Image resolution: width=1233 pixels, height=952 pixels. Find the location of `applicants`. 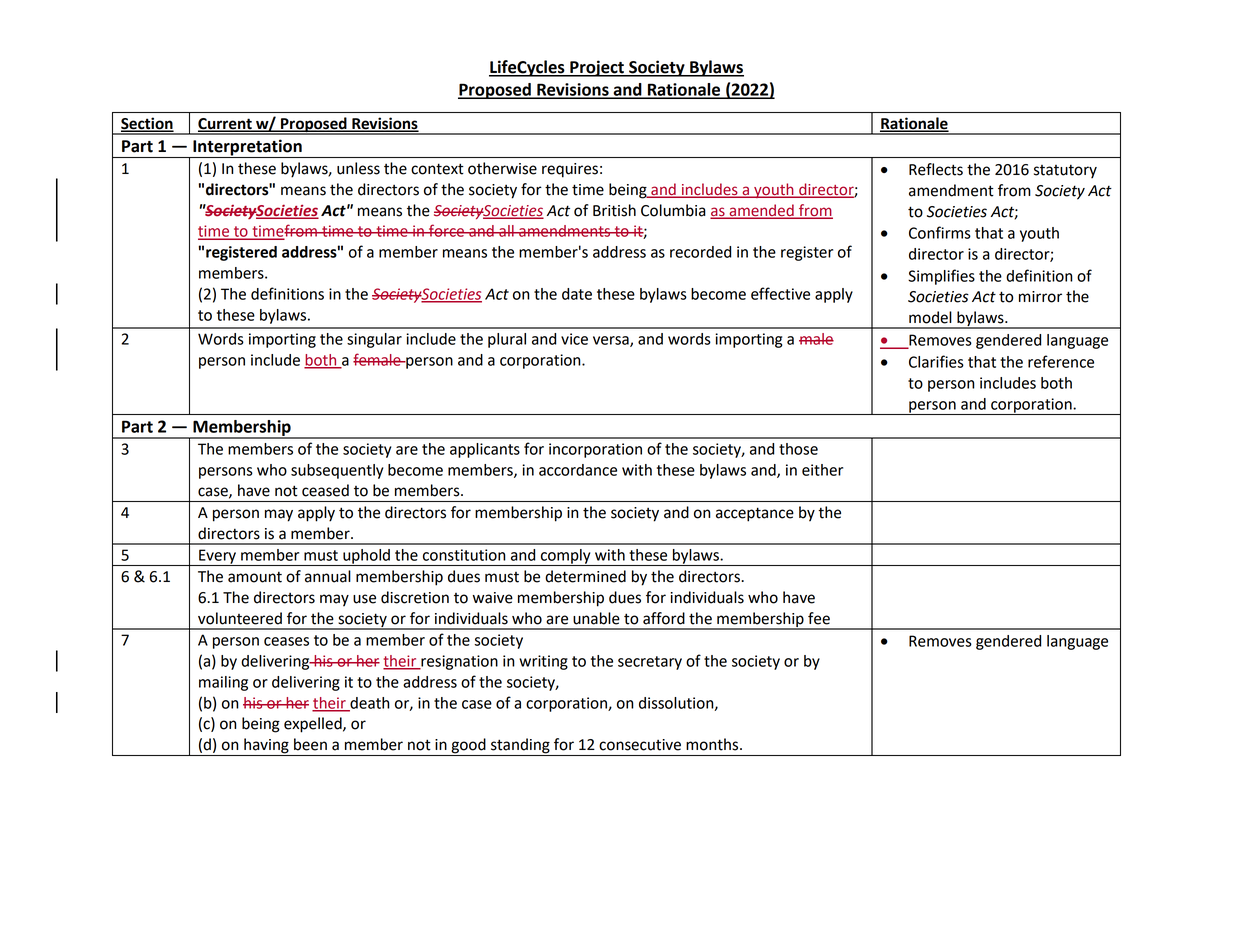

applicants is located at coordinates (485, 450).
